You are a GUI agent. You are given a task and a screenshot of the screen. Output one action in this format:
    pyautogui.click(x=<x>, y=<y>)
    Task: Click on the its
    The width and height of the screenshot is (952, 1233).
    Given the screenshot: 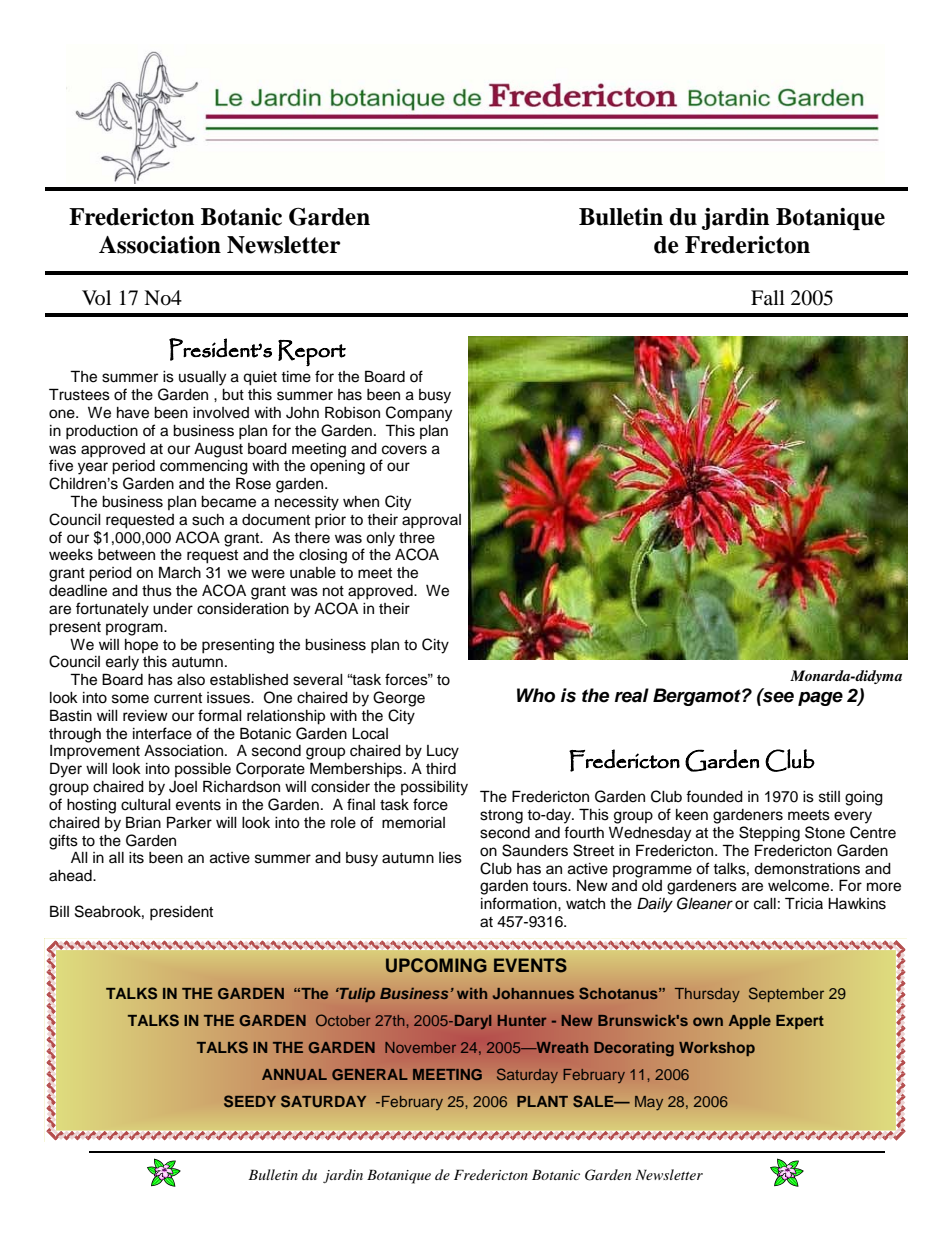 What is the action you would take?
    pyautogui.click(x=136, y=858)
